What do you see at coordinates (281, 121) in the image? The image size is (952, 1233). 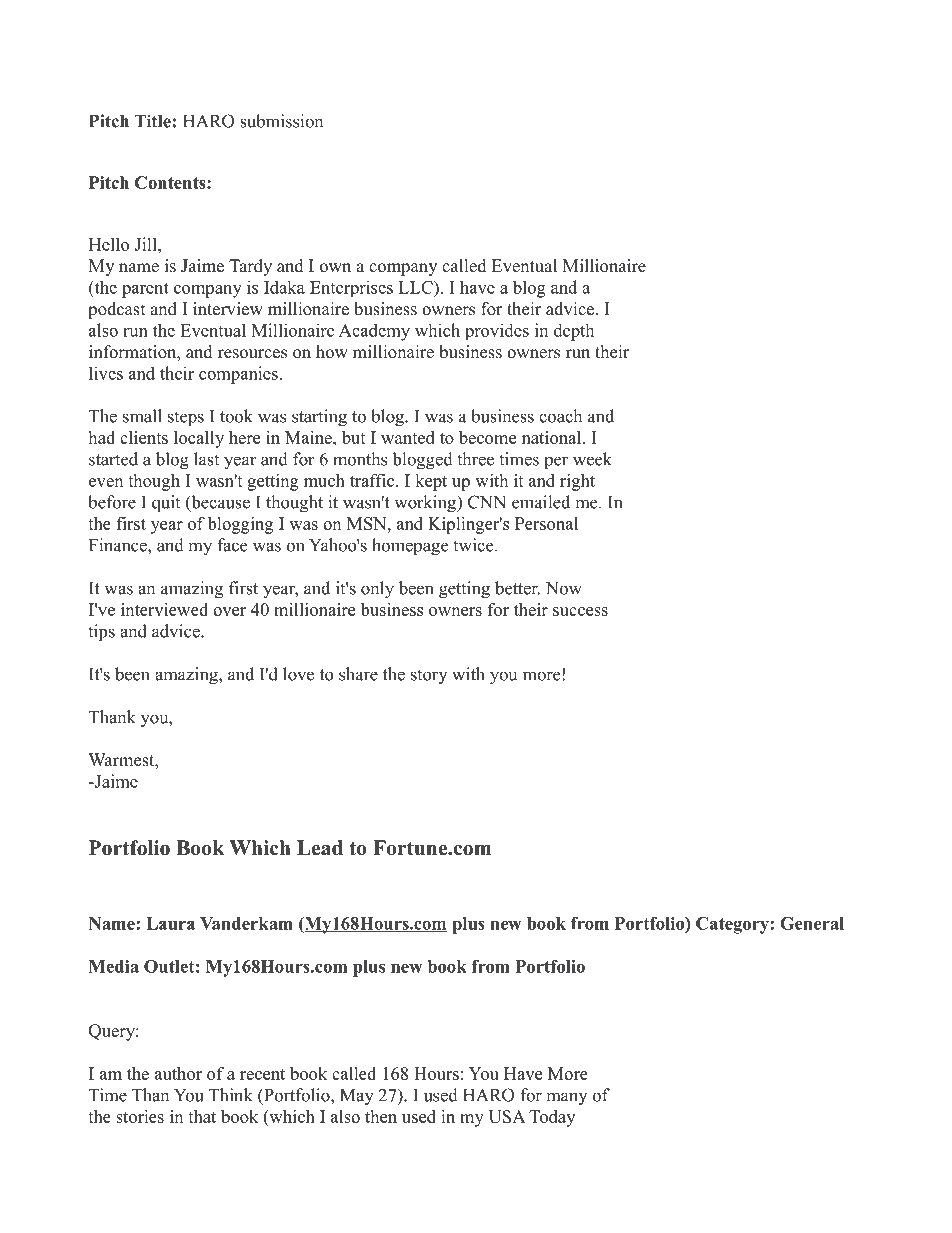 I see `submission` at bounding box center [281, 121].
